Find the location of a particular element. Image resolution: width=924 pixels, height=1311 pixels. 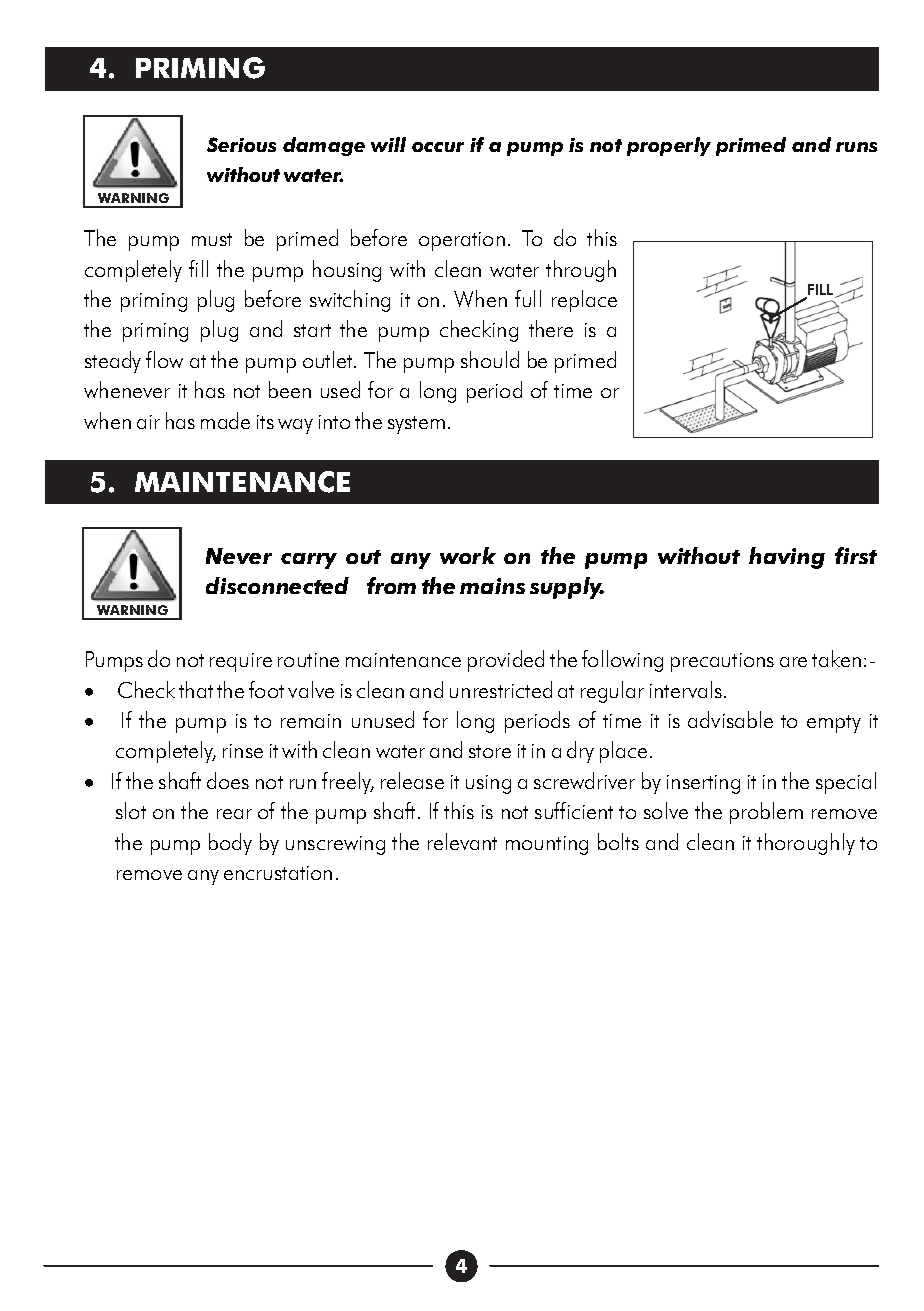

runs is located at coordinates (856, 147).
